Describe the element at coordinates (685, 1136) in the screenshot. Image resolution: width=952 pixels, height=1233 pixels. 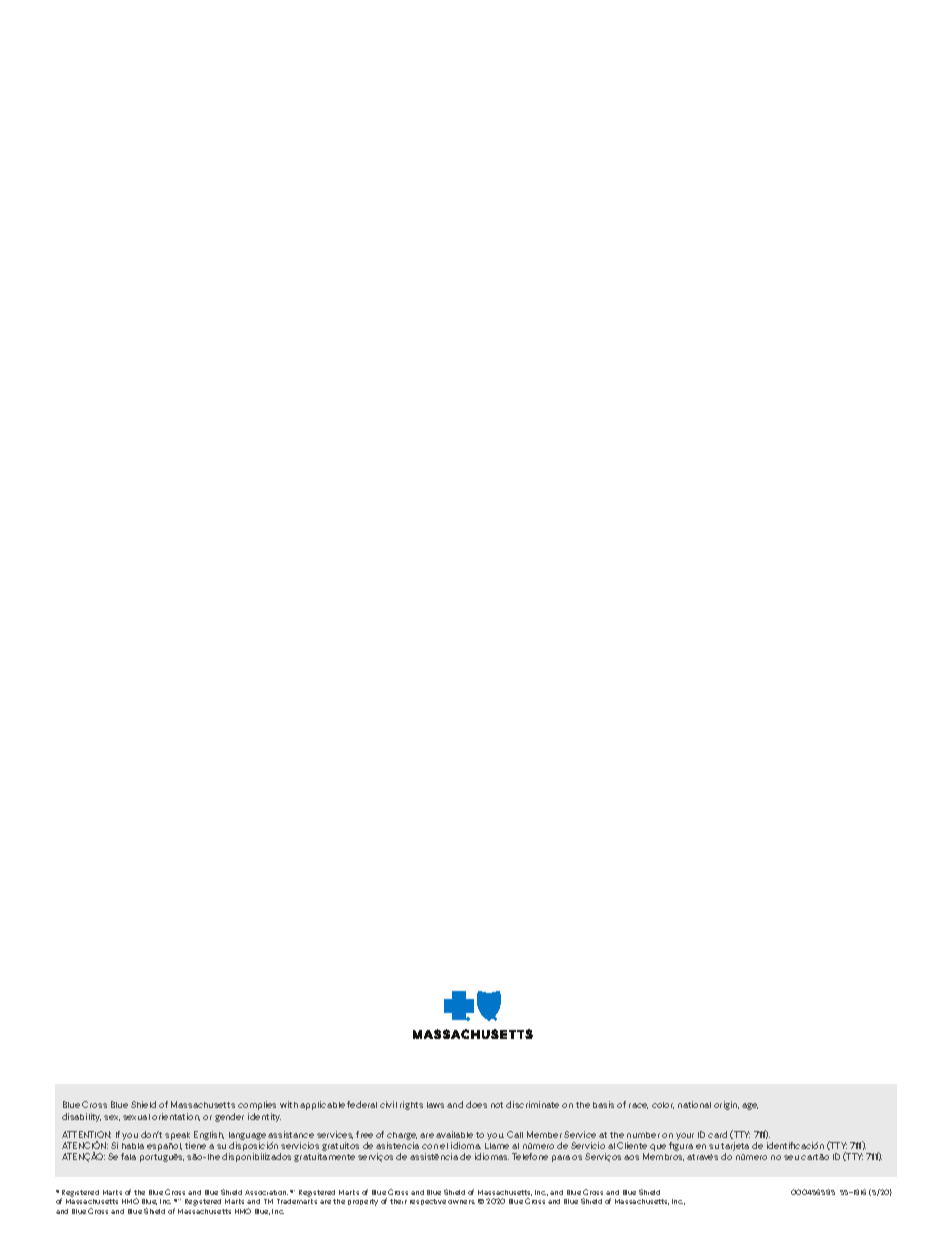
I see `your` at that location.
